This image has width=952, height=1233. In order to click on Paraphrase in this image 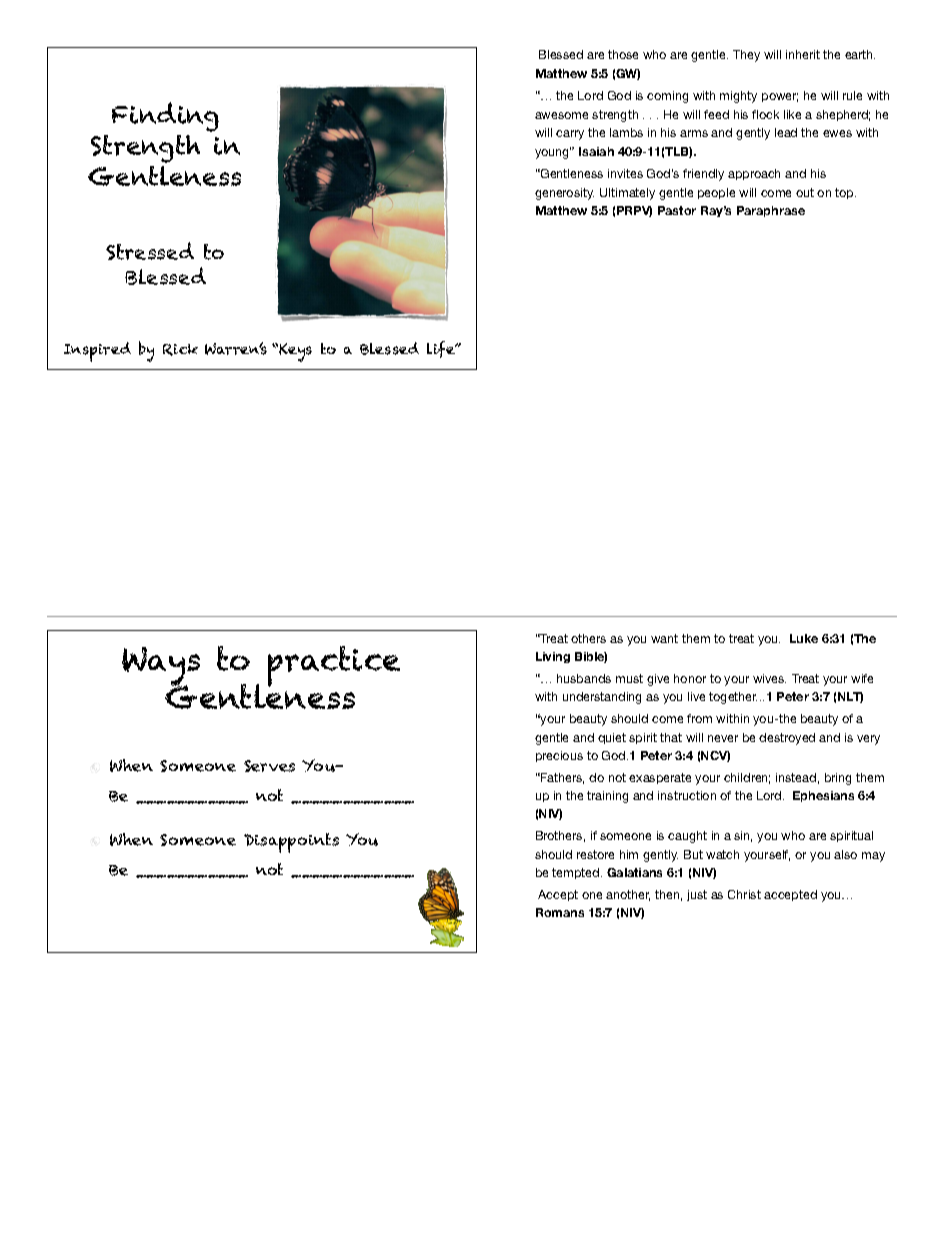, I will do `click(771, 211)`.
